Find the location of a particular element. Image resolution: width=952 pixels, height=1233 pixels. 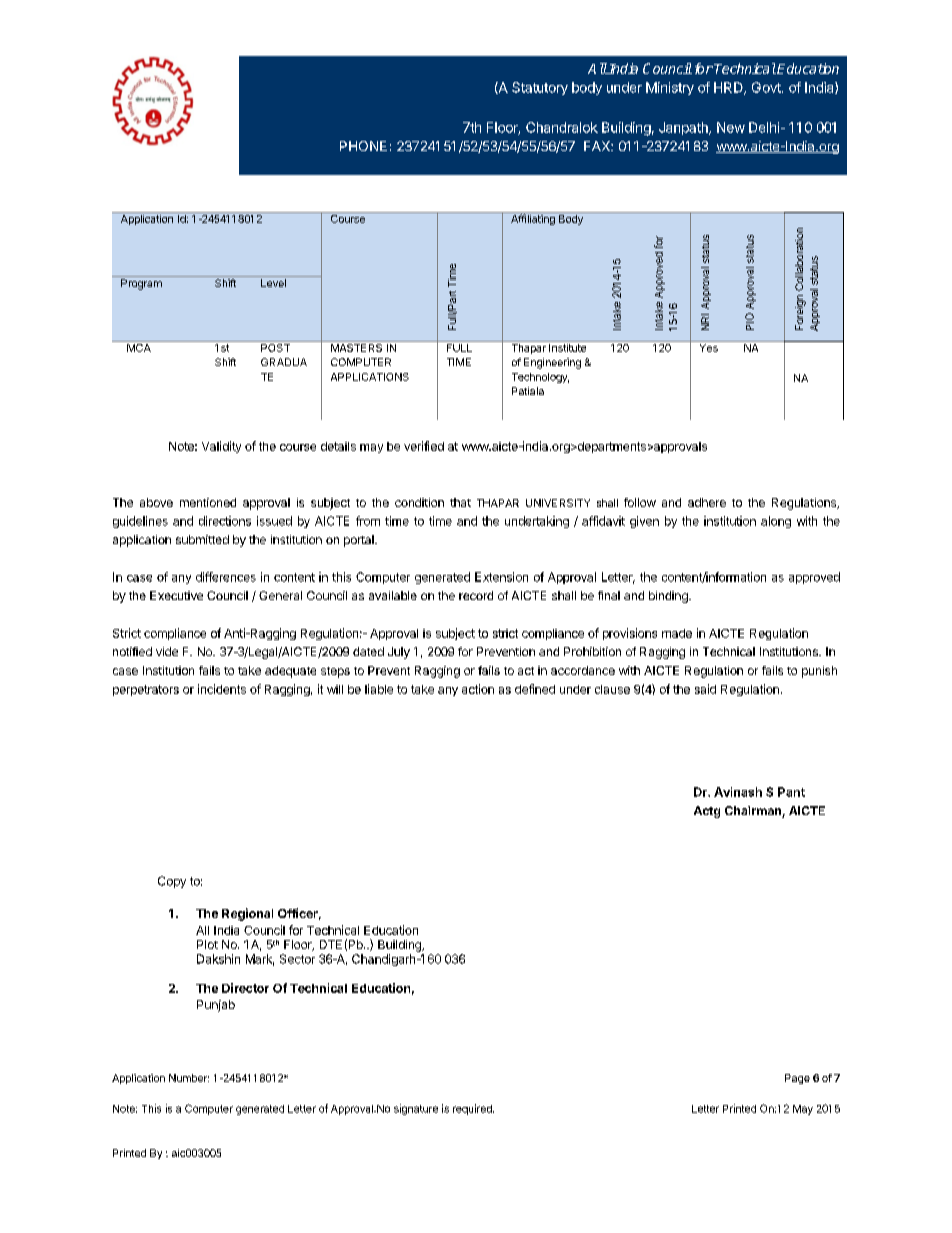

action is located at coordinates (478, 689).
